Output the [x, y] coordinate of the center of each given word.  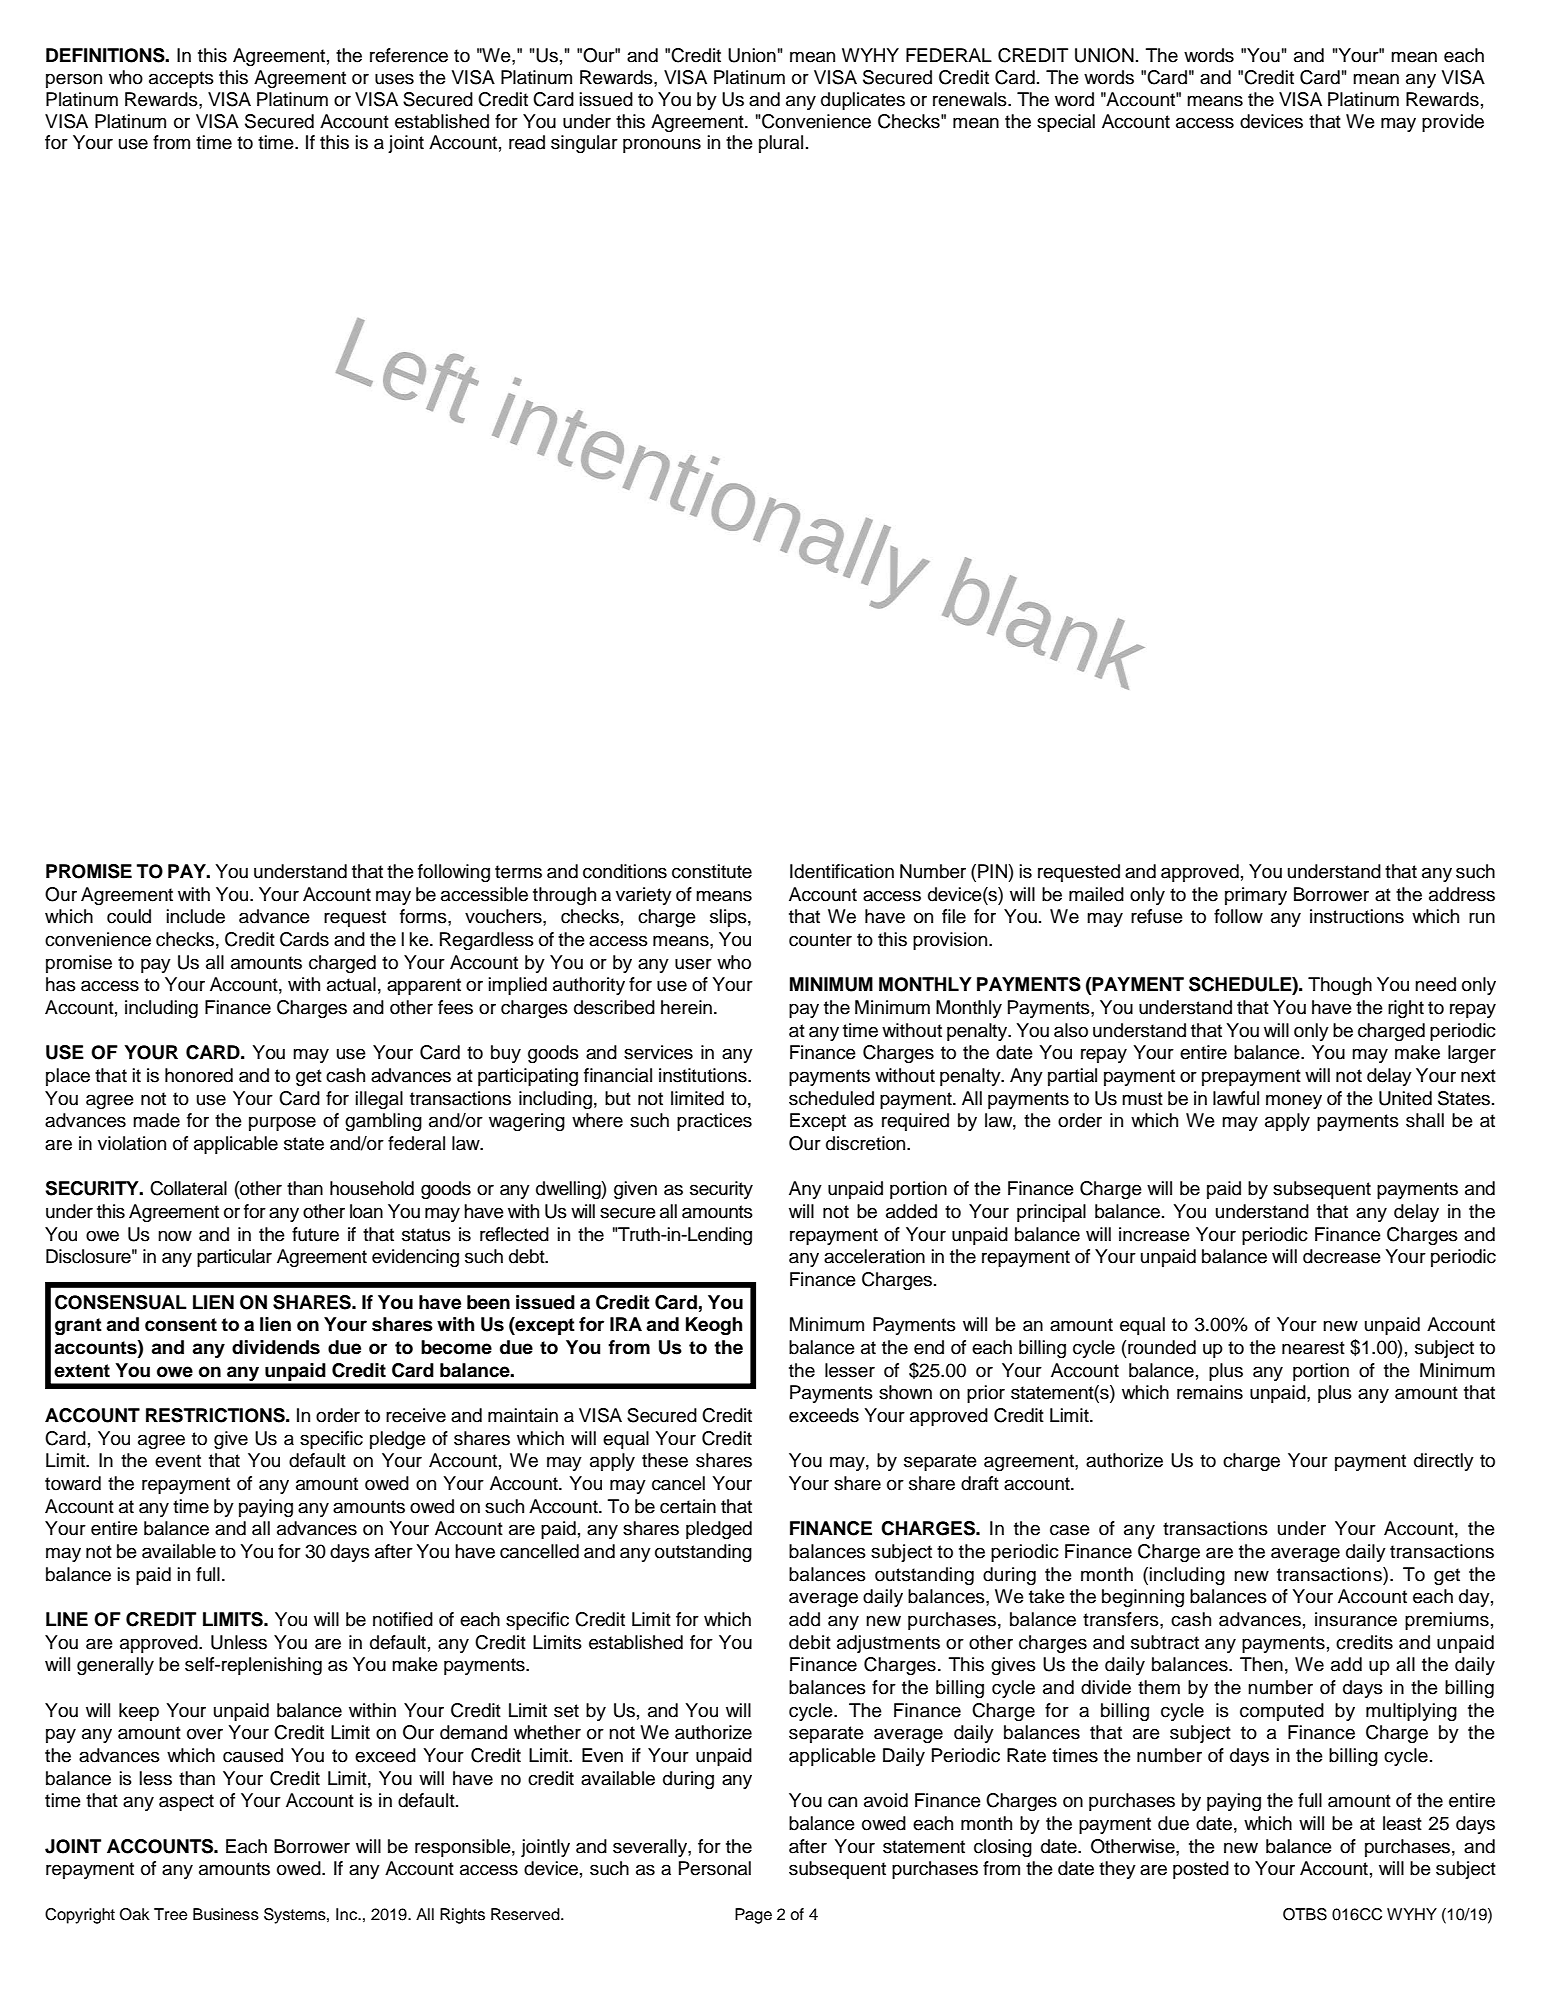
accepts [181, 79]
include [196, 916]
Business [226, 1914]
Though [1340, 986]
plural [781, 144]
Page [753, 1916]
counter [820, 940]
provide [1453, 123]
